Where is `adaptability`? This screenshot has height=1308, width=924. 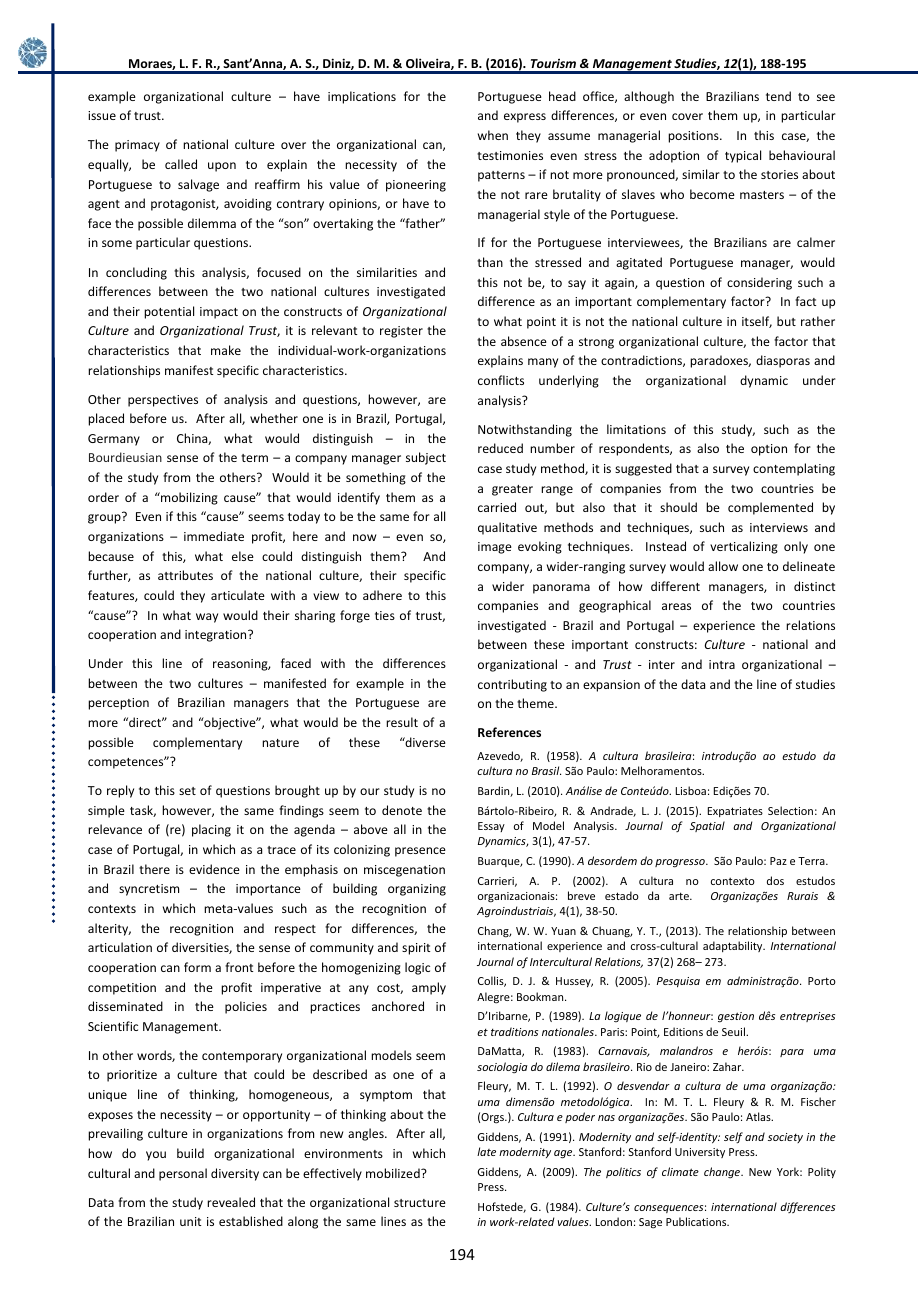
adaptability is located at coordinates (734, 946).
